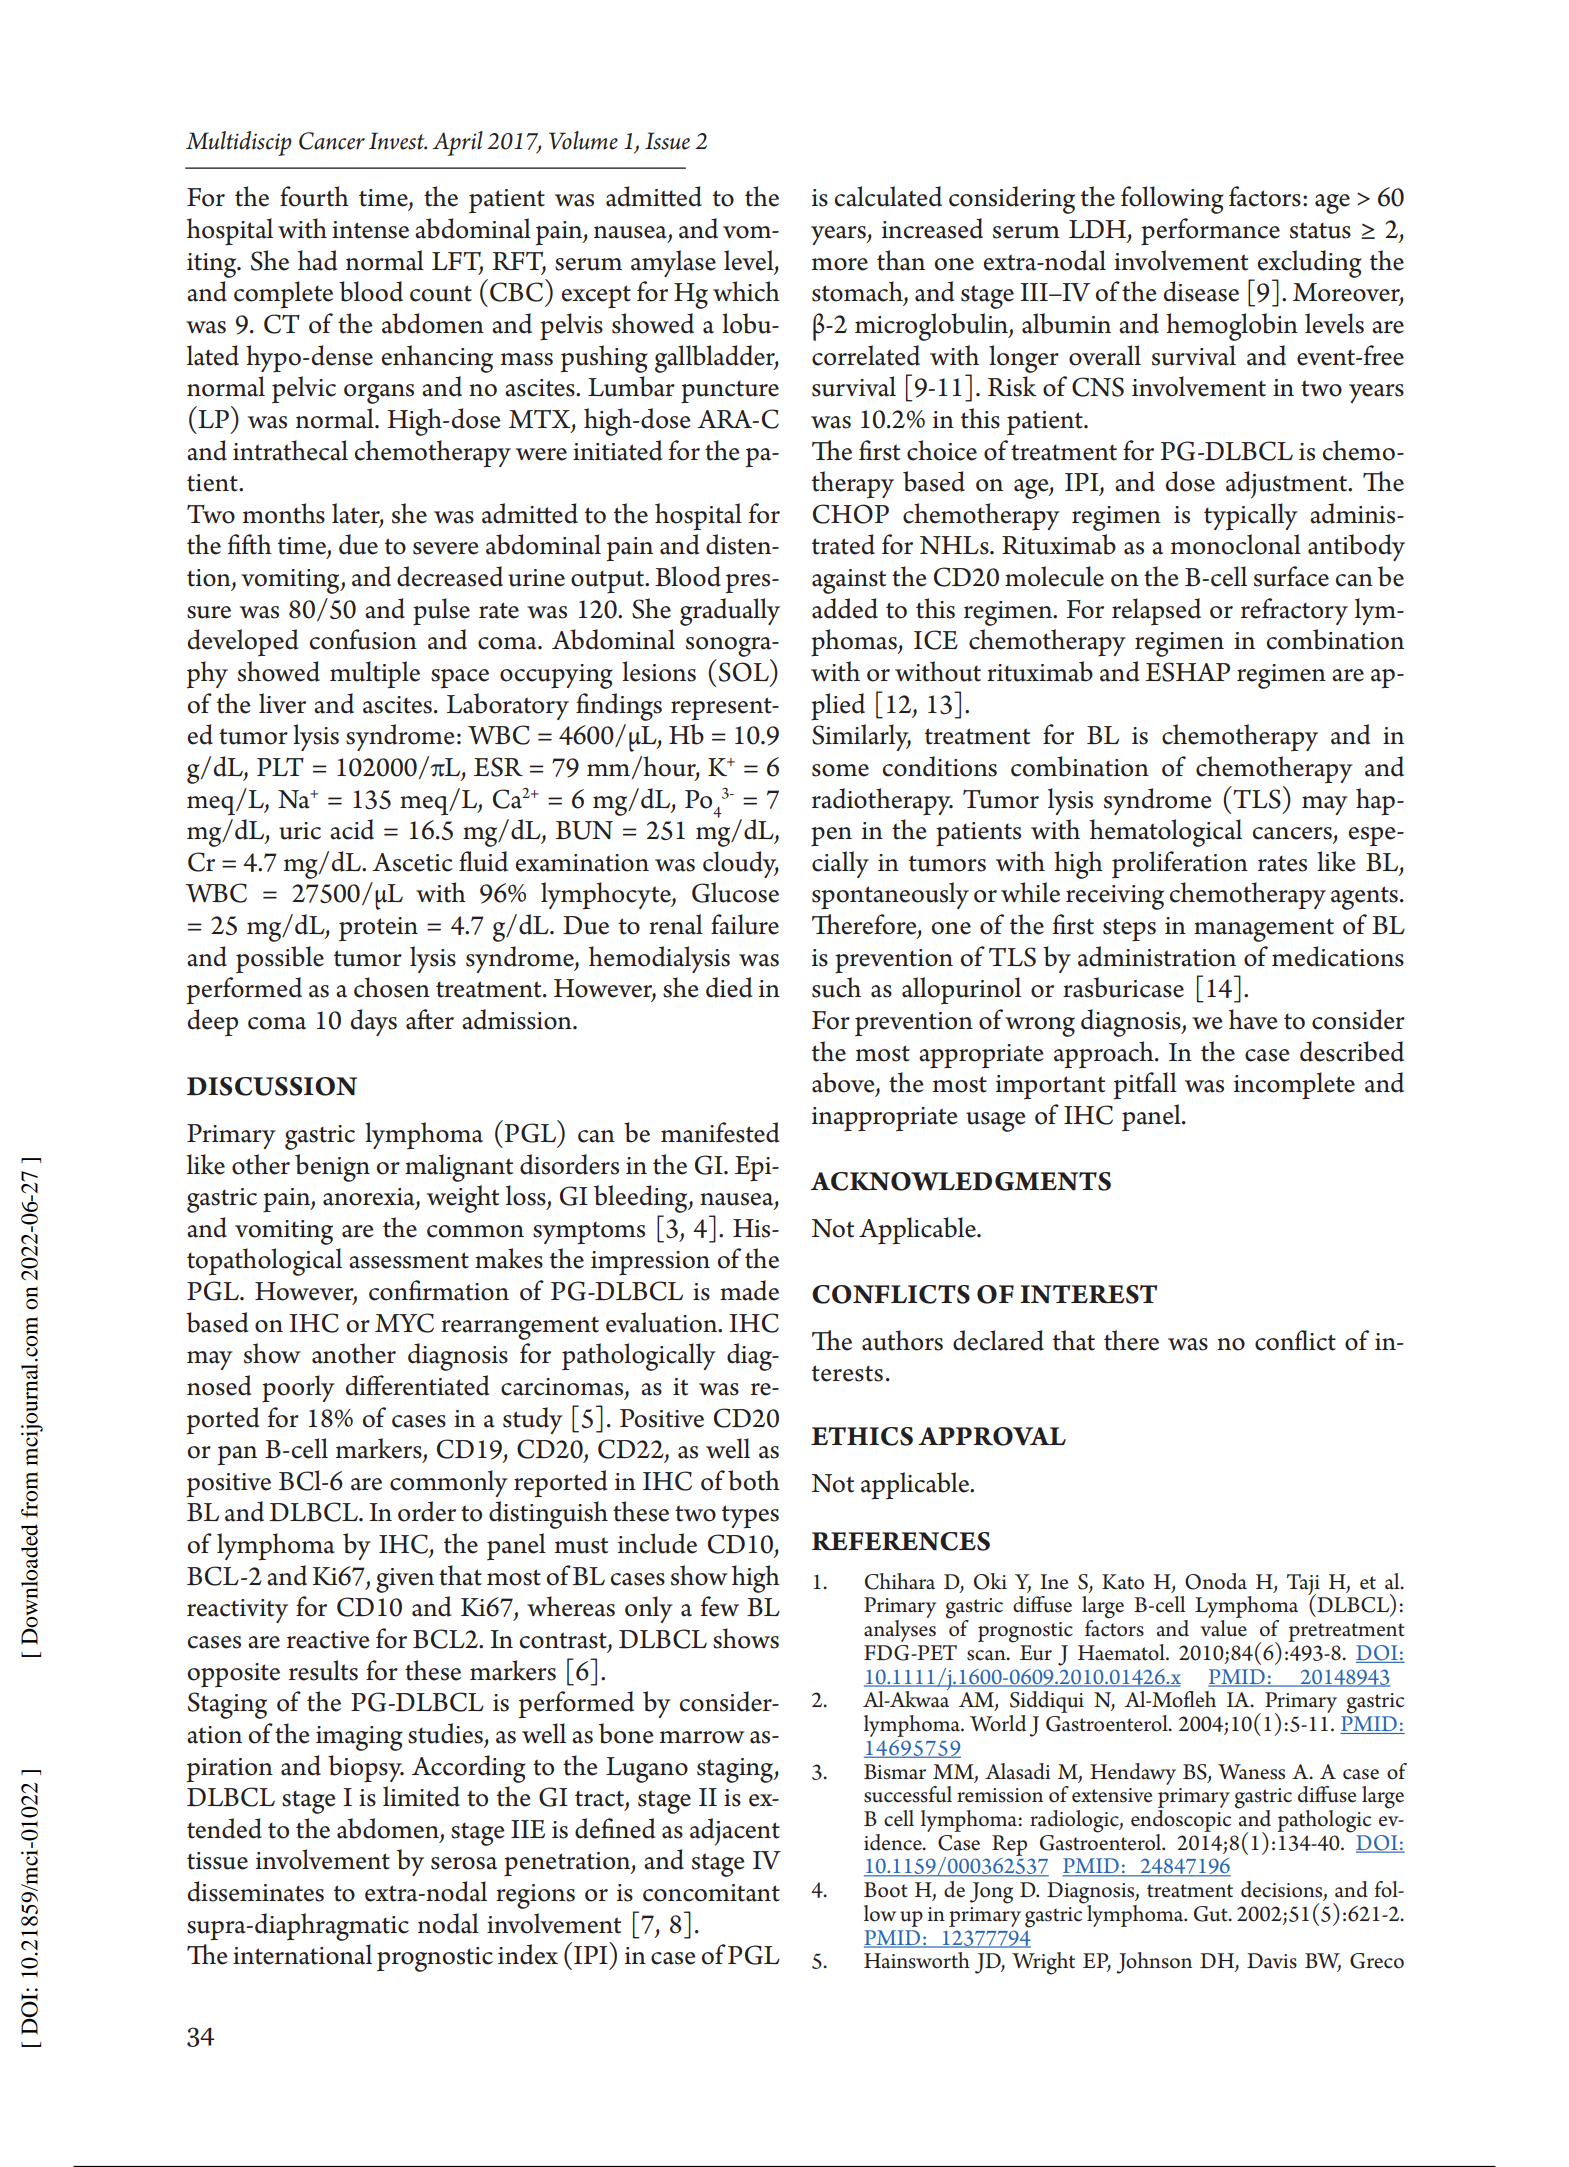 This screenshot has width=1569, height=2167. What do you see at coordinates (1294, 611) in the screenshot?
I see `refractory` at bounding box center [1294, 611].
